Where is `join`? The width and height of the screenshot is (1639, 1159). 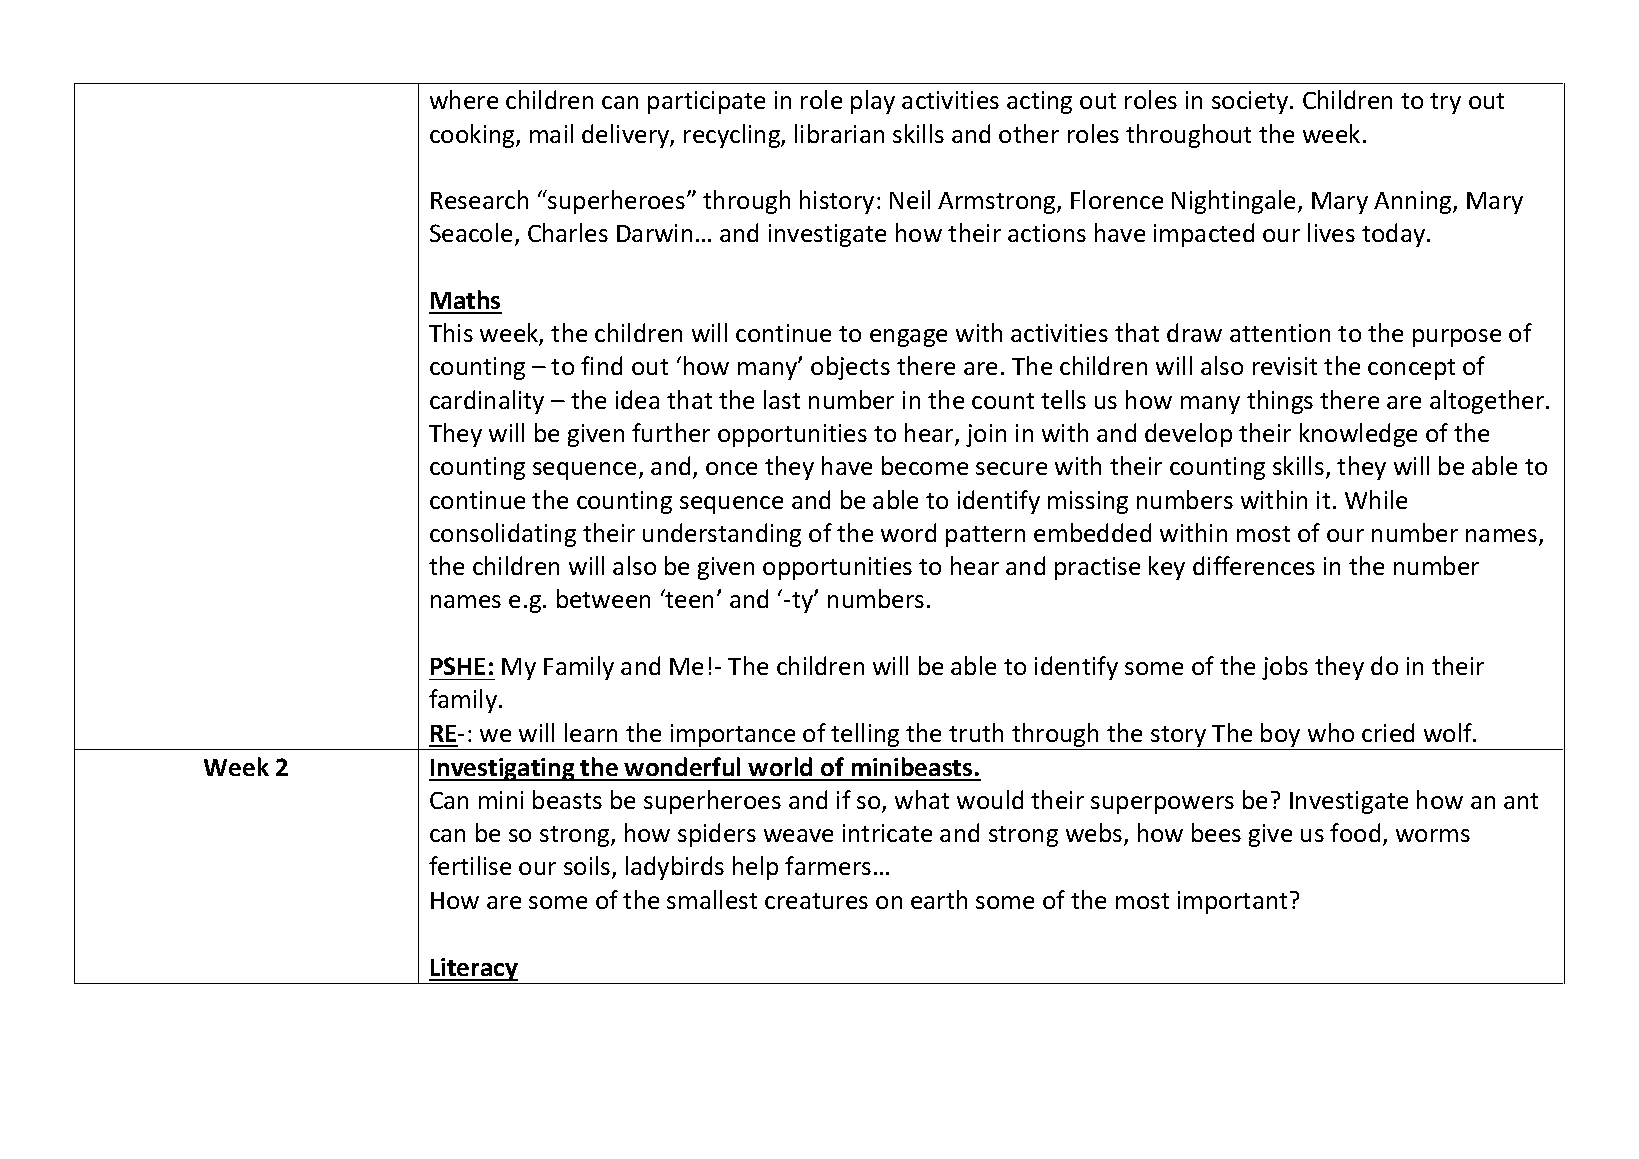
join is located at coordinates (986, 435).
